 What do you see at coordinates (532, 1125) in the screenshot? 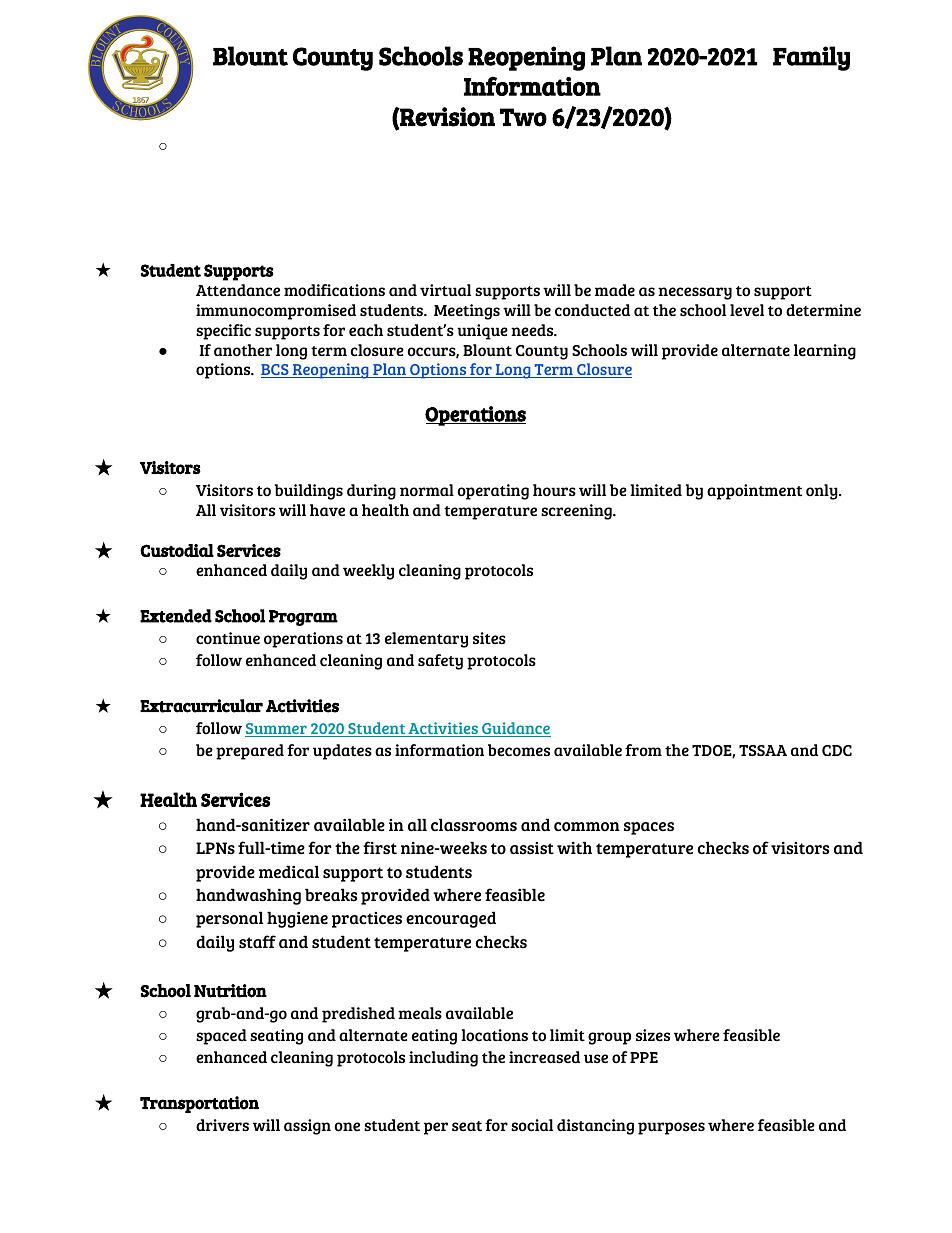
I see `social` at bounding box center [532, 1125].
